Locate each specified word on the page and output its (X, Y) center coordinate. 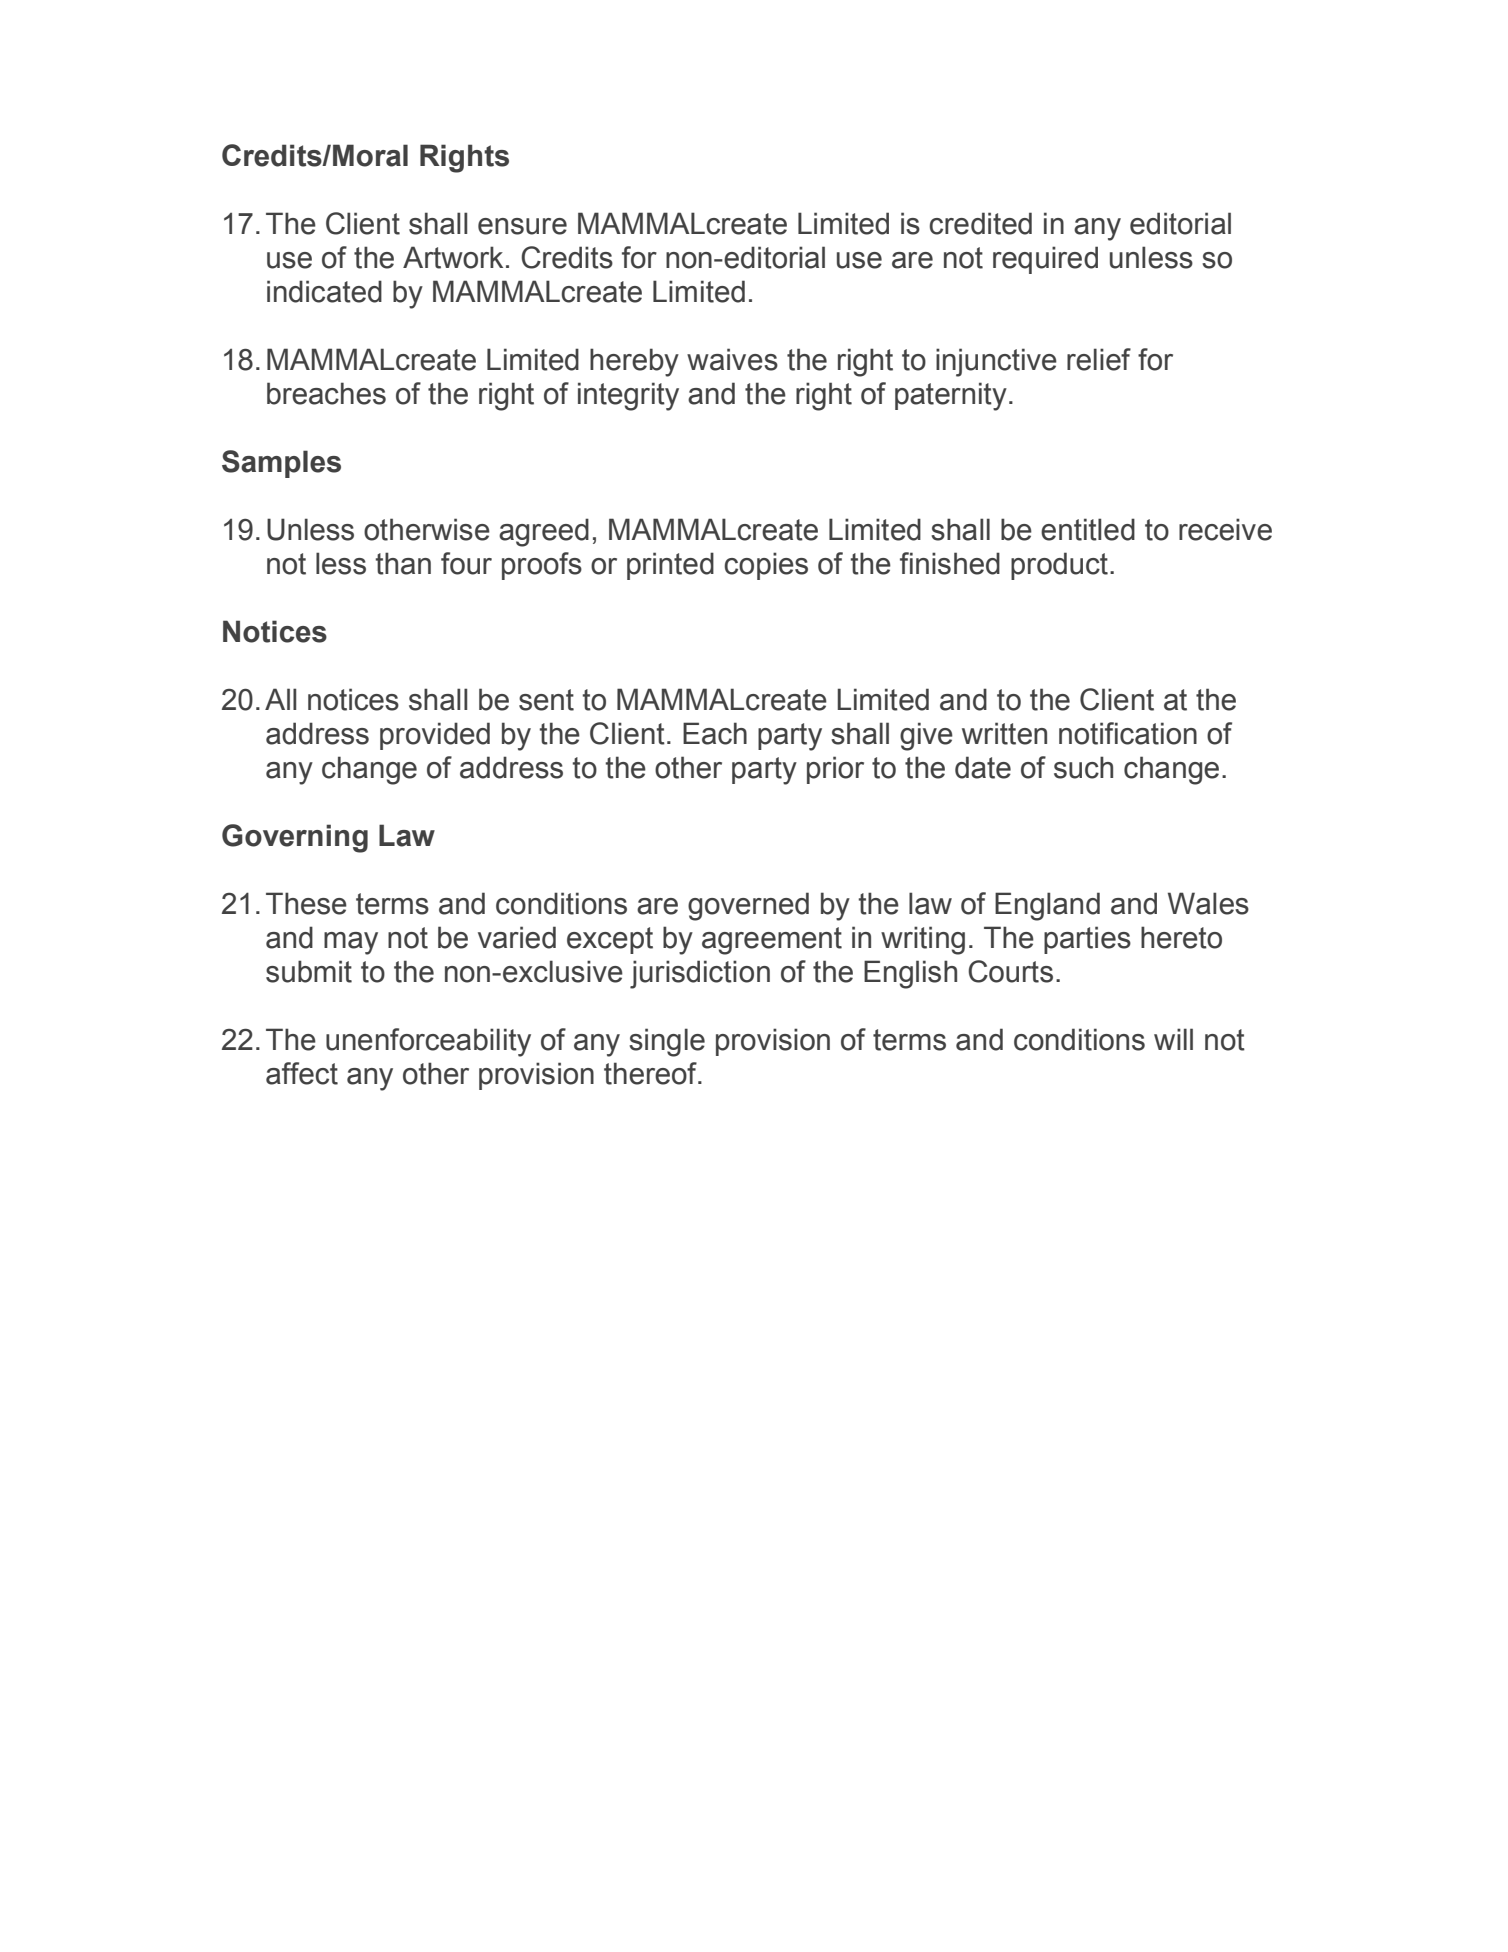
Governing (295, 838)
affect (302, 1073)
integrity (628, 396)
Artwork (453, 257)
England (1047, 906)
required (1045, 260)
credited (980, 223)
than (403, 563)
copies (766, 566)
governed (748, 906)
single (667, 1042)
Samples (281, 464)
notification (1128, 733)
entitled (1088, 529)
